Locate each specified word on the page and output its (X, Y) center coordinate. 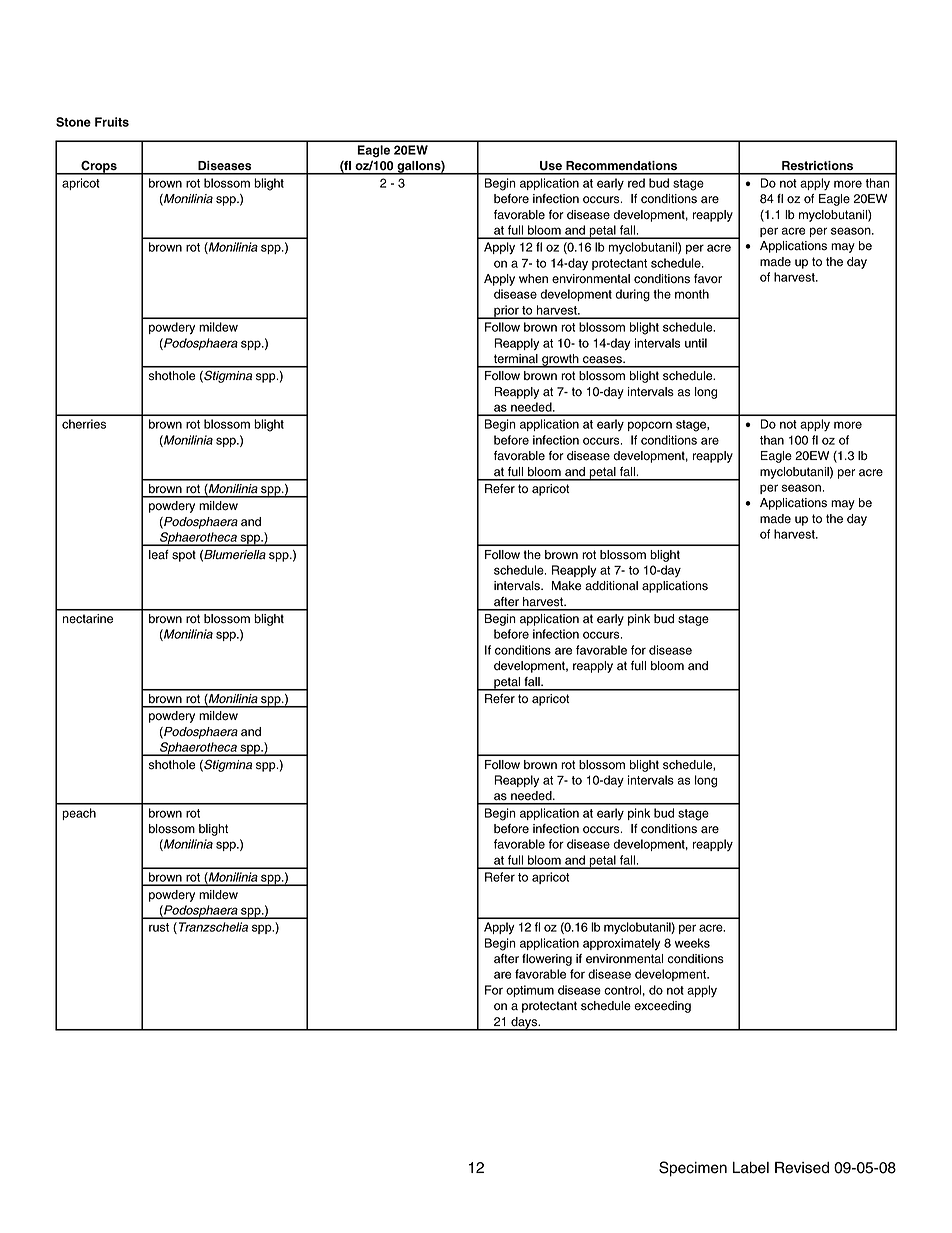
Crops (99, 167)
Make (566, 586)
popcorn (650, 426)
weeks (692, 943)
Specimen (693, 1169)
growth (560, 361)
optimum (530, 991)
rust (159, 927)
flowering (547, 960)
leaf (159, 555)
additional (611, 586)
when (533, 279)
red (636, 183)
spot (184, 556)
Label (751, 1168)
